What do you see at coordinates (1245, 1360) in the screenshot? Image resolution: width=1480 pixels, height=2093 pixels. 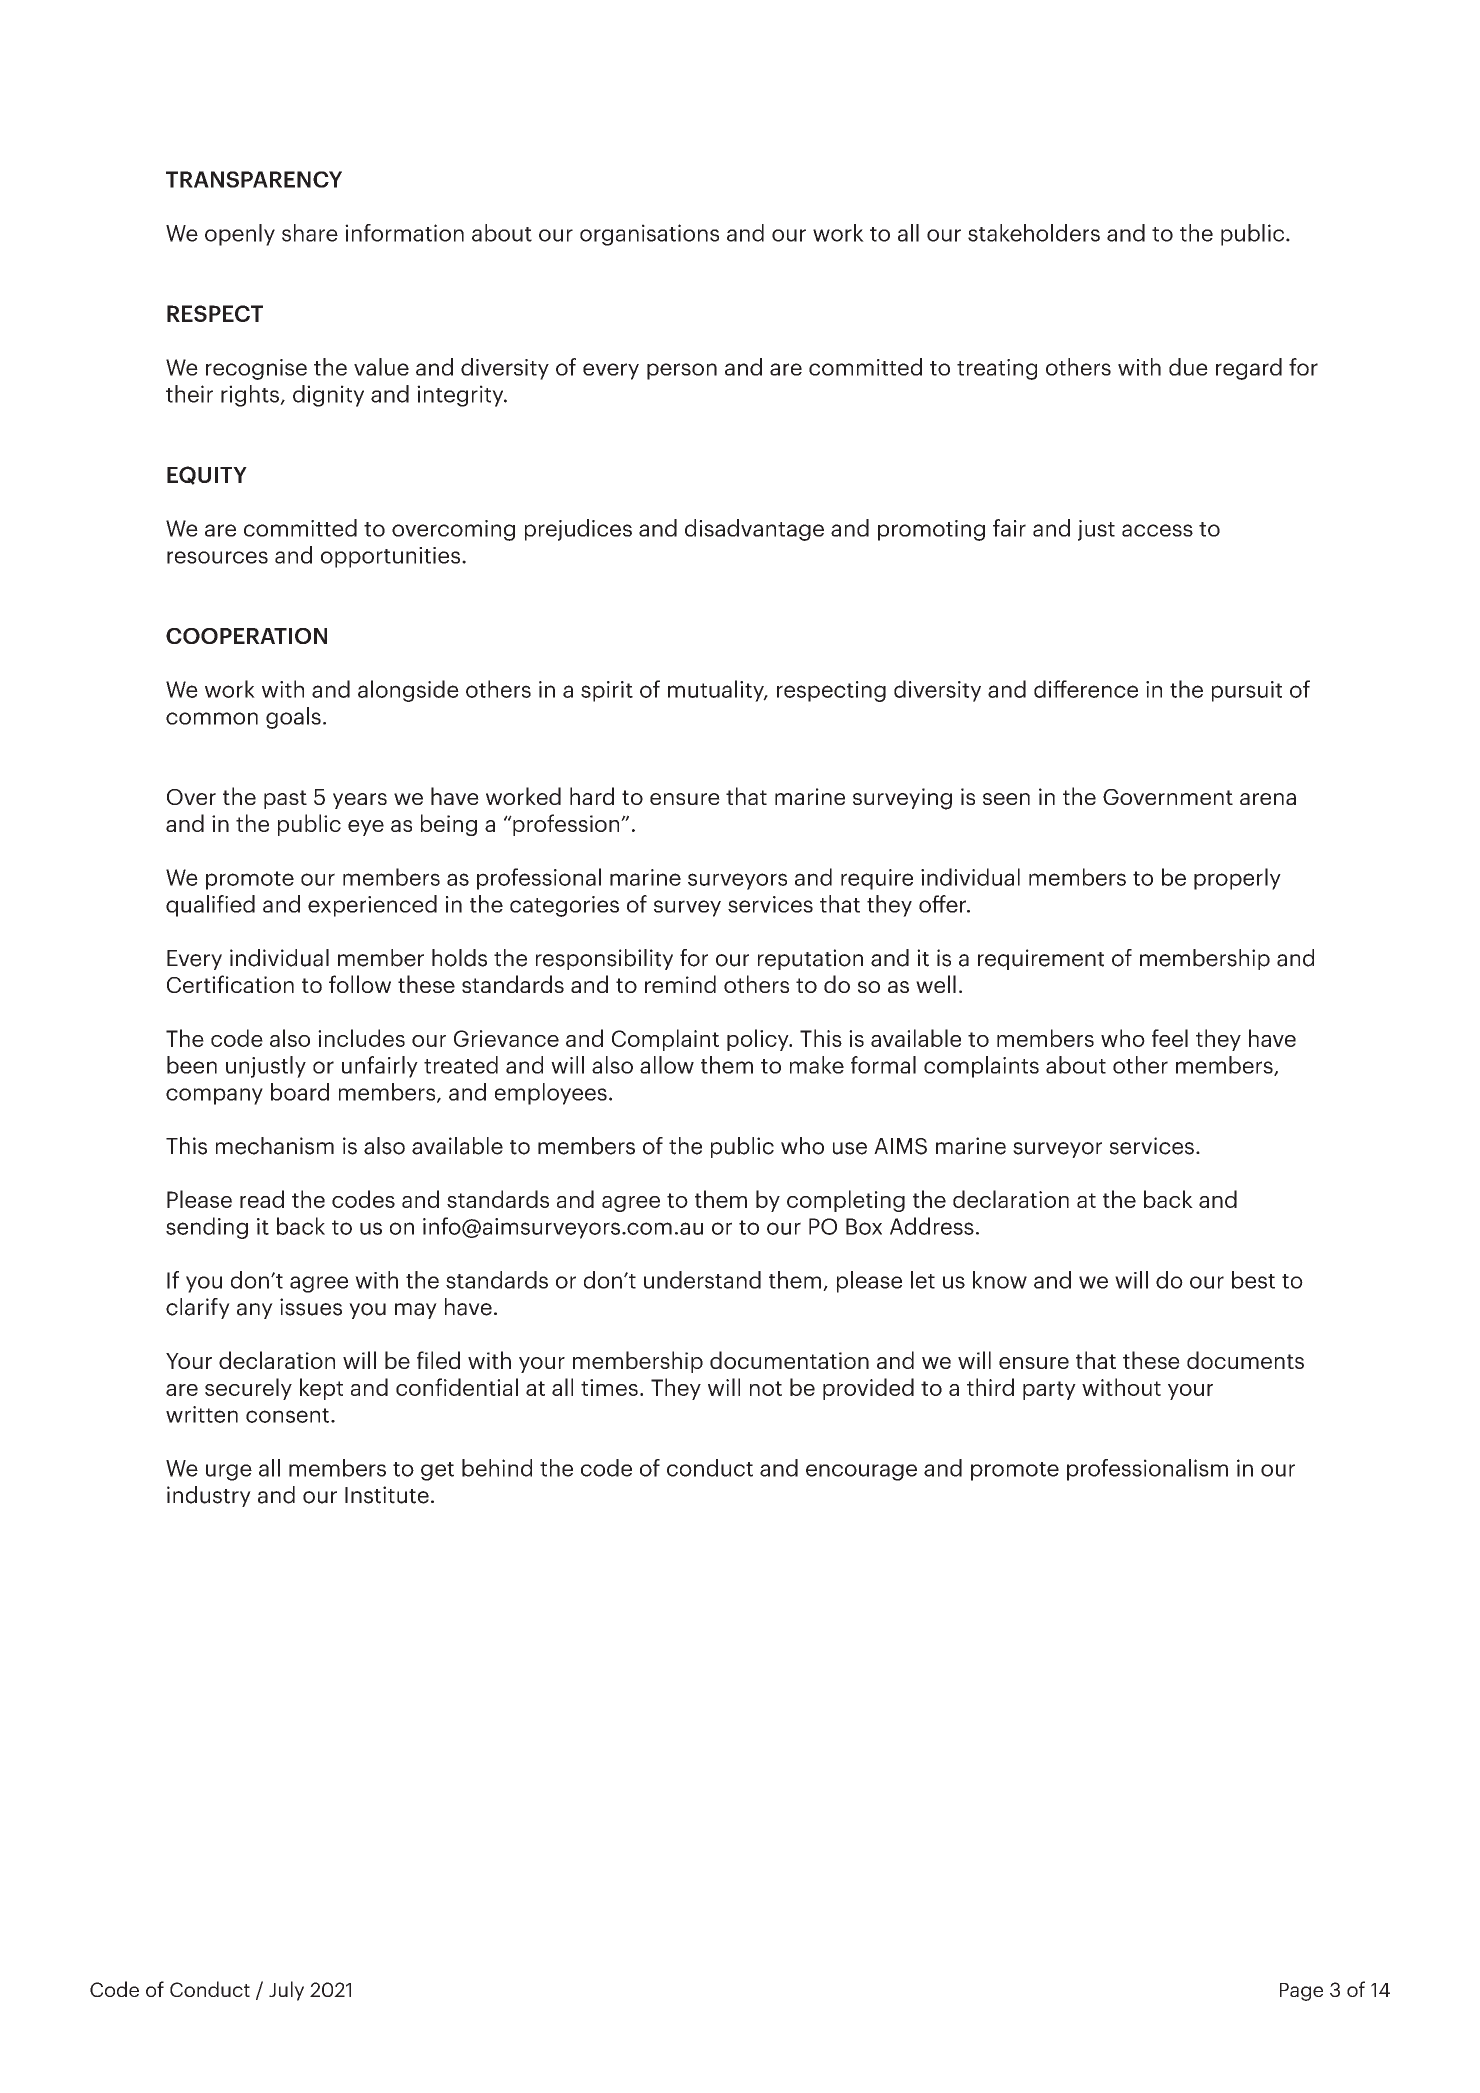 I see `documents` at bounding box center [1245, 1360].
